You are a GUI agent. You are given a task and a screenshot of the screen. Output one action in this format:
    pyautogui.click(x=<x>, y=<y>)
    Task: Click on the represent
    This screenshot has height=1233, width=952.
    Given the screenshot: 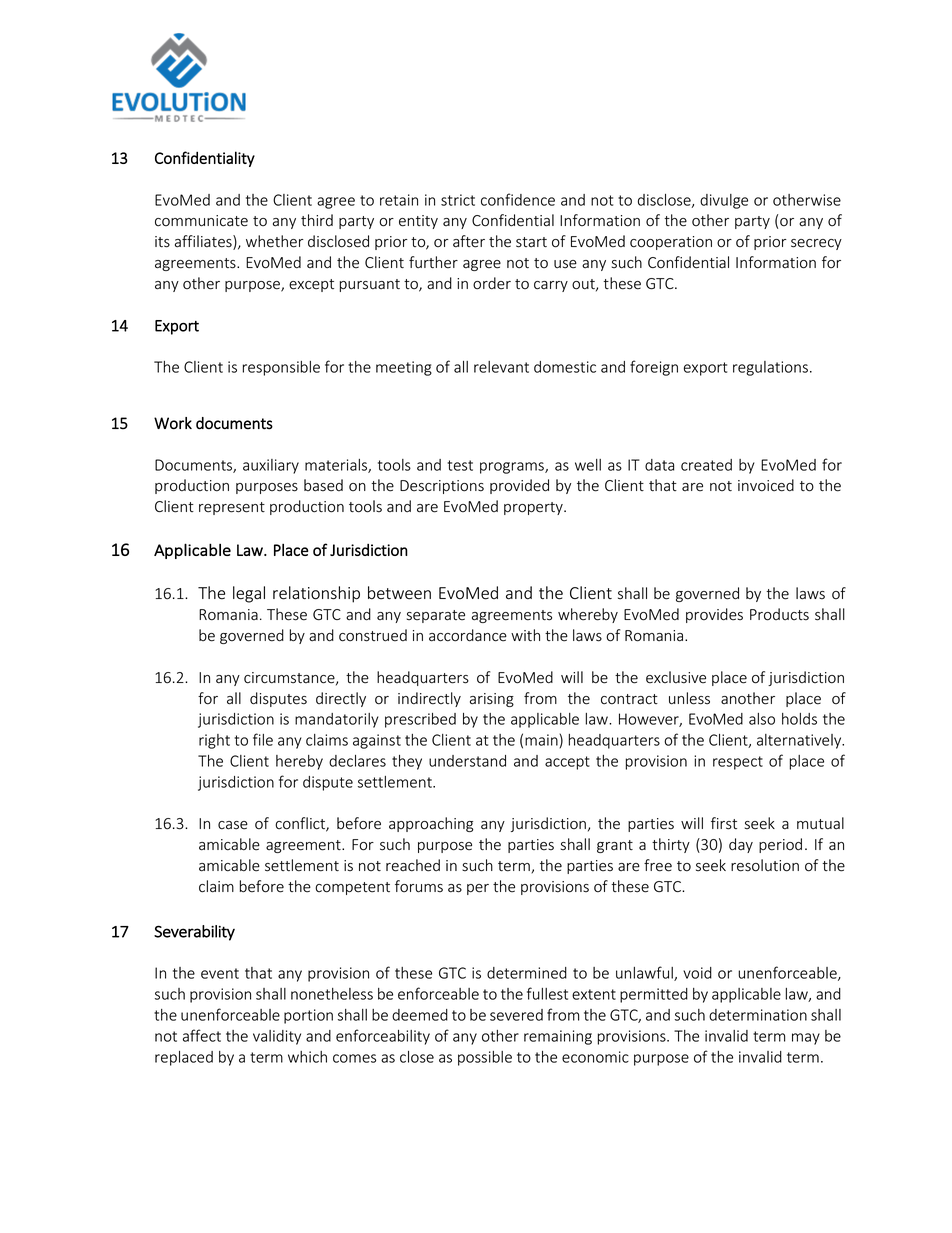 What is the action you would take?
    pyautogui.click(x=232, y=508)
